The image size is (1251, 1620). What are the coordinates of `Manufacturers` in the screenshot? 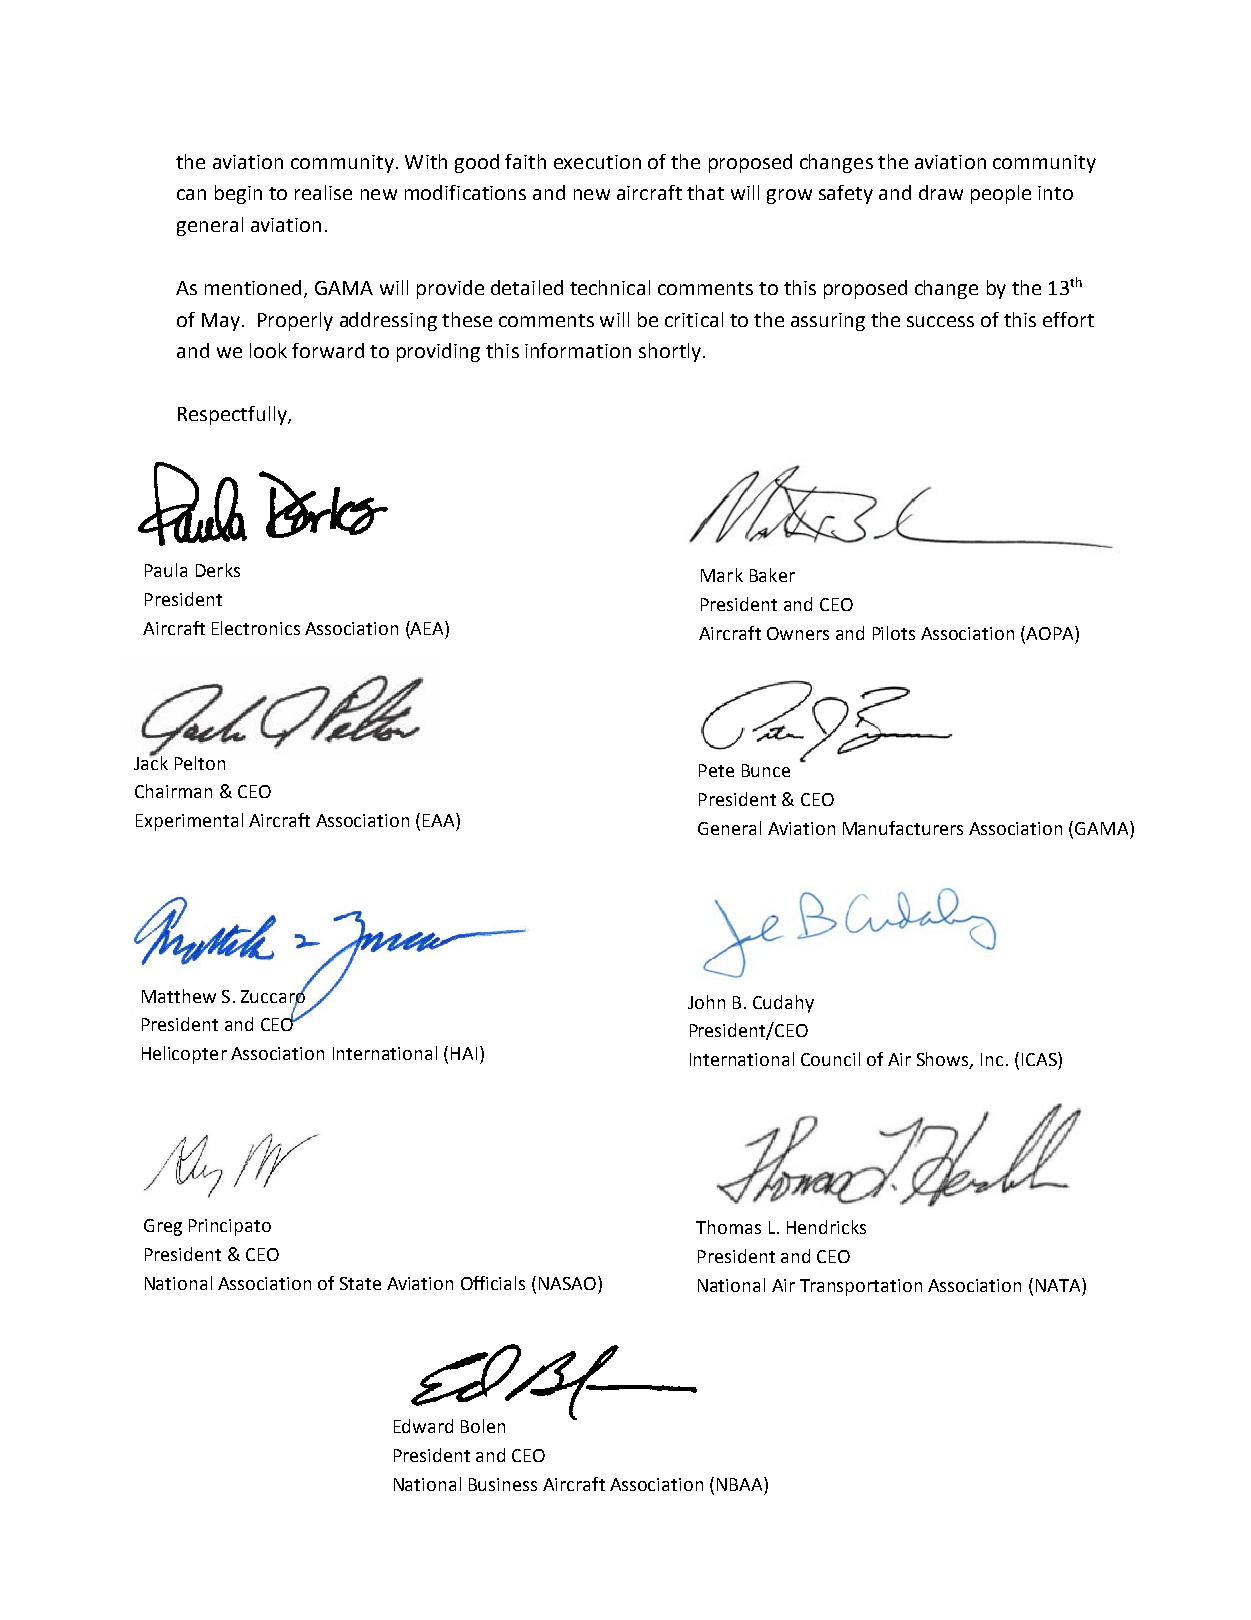 It's located at (903, 828).
